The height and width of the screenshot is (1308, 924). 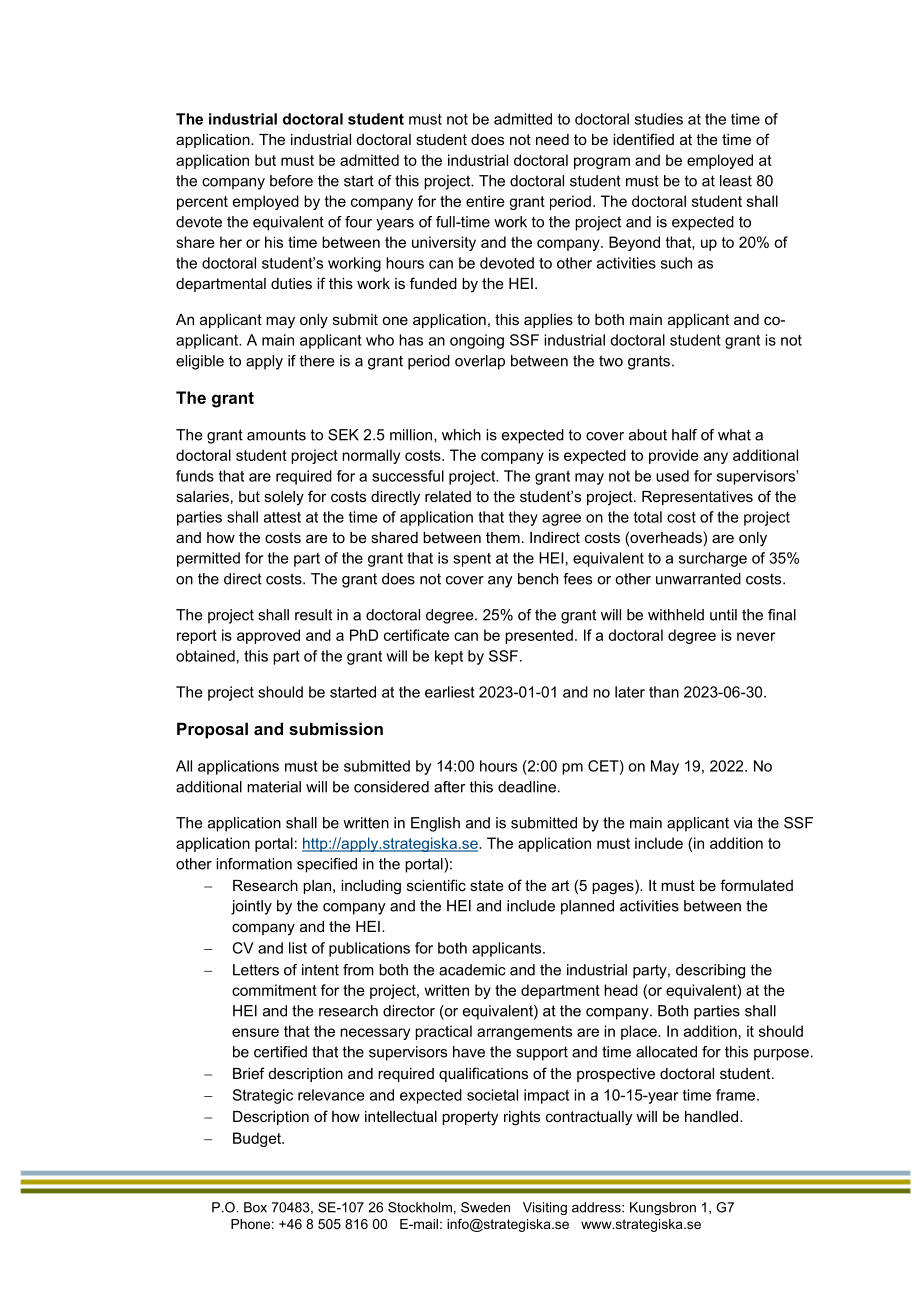 What do you see at coordinates (756, 636) in the screenshot?
I see `never` at bounding box center [756, 636].
